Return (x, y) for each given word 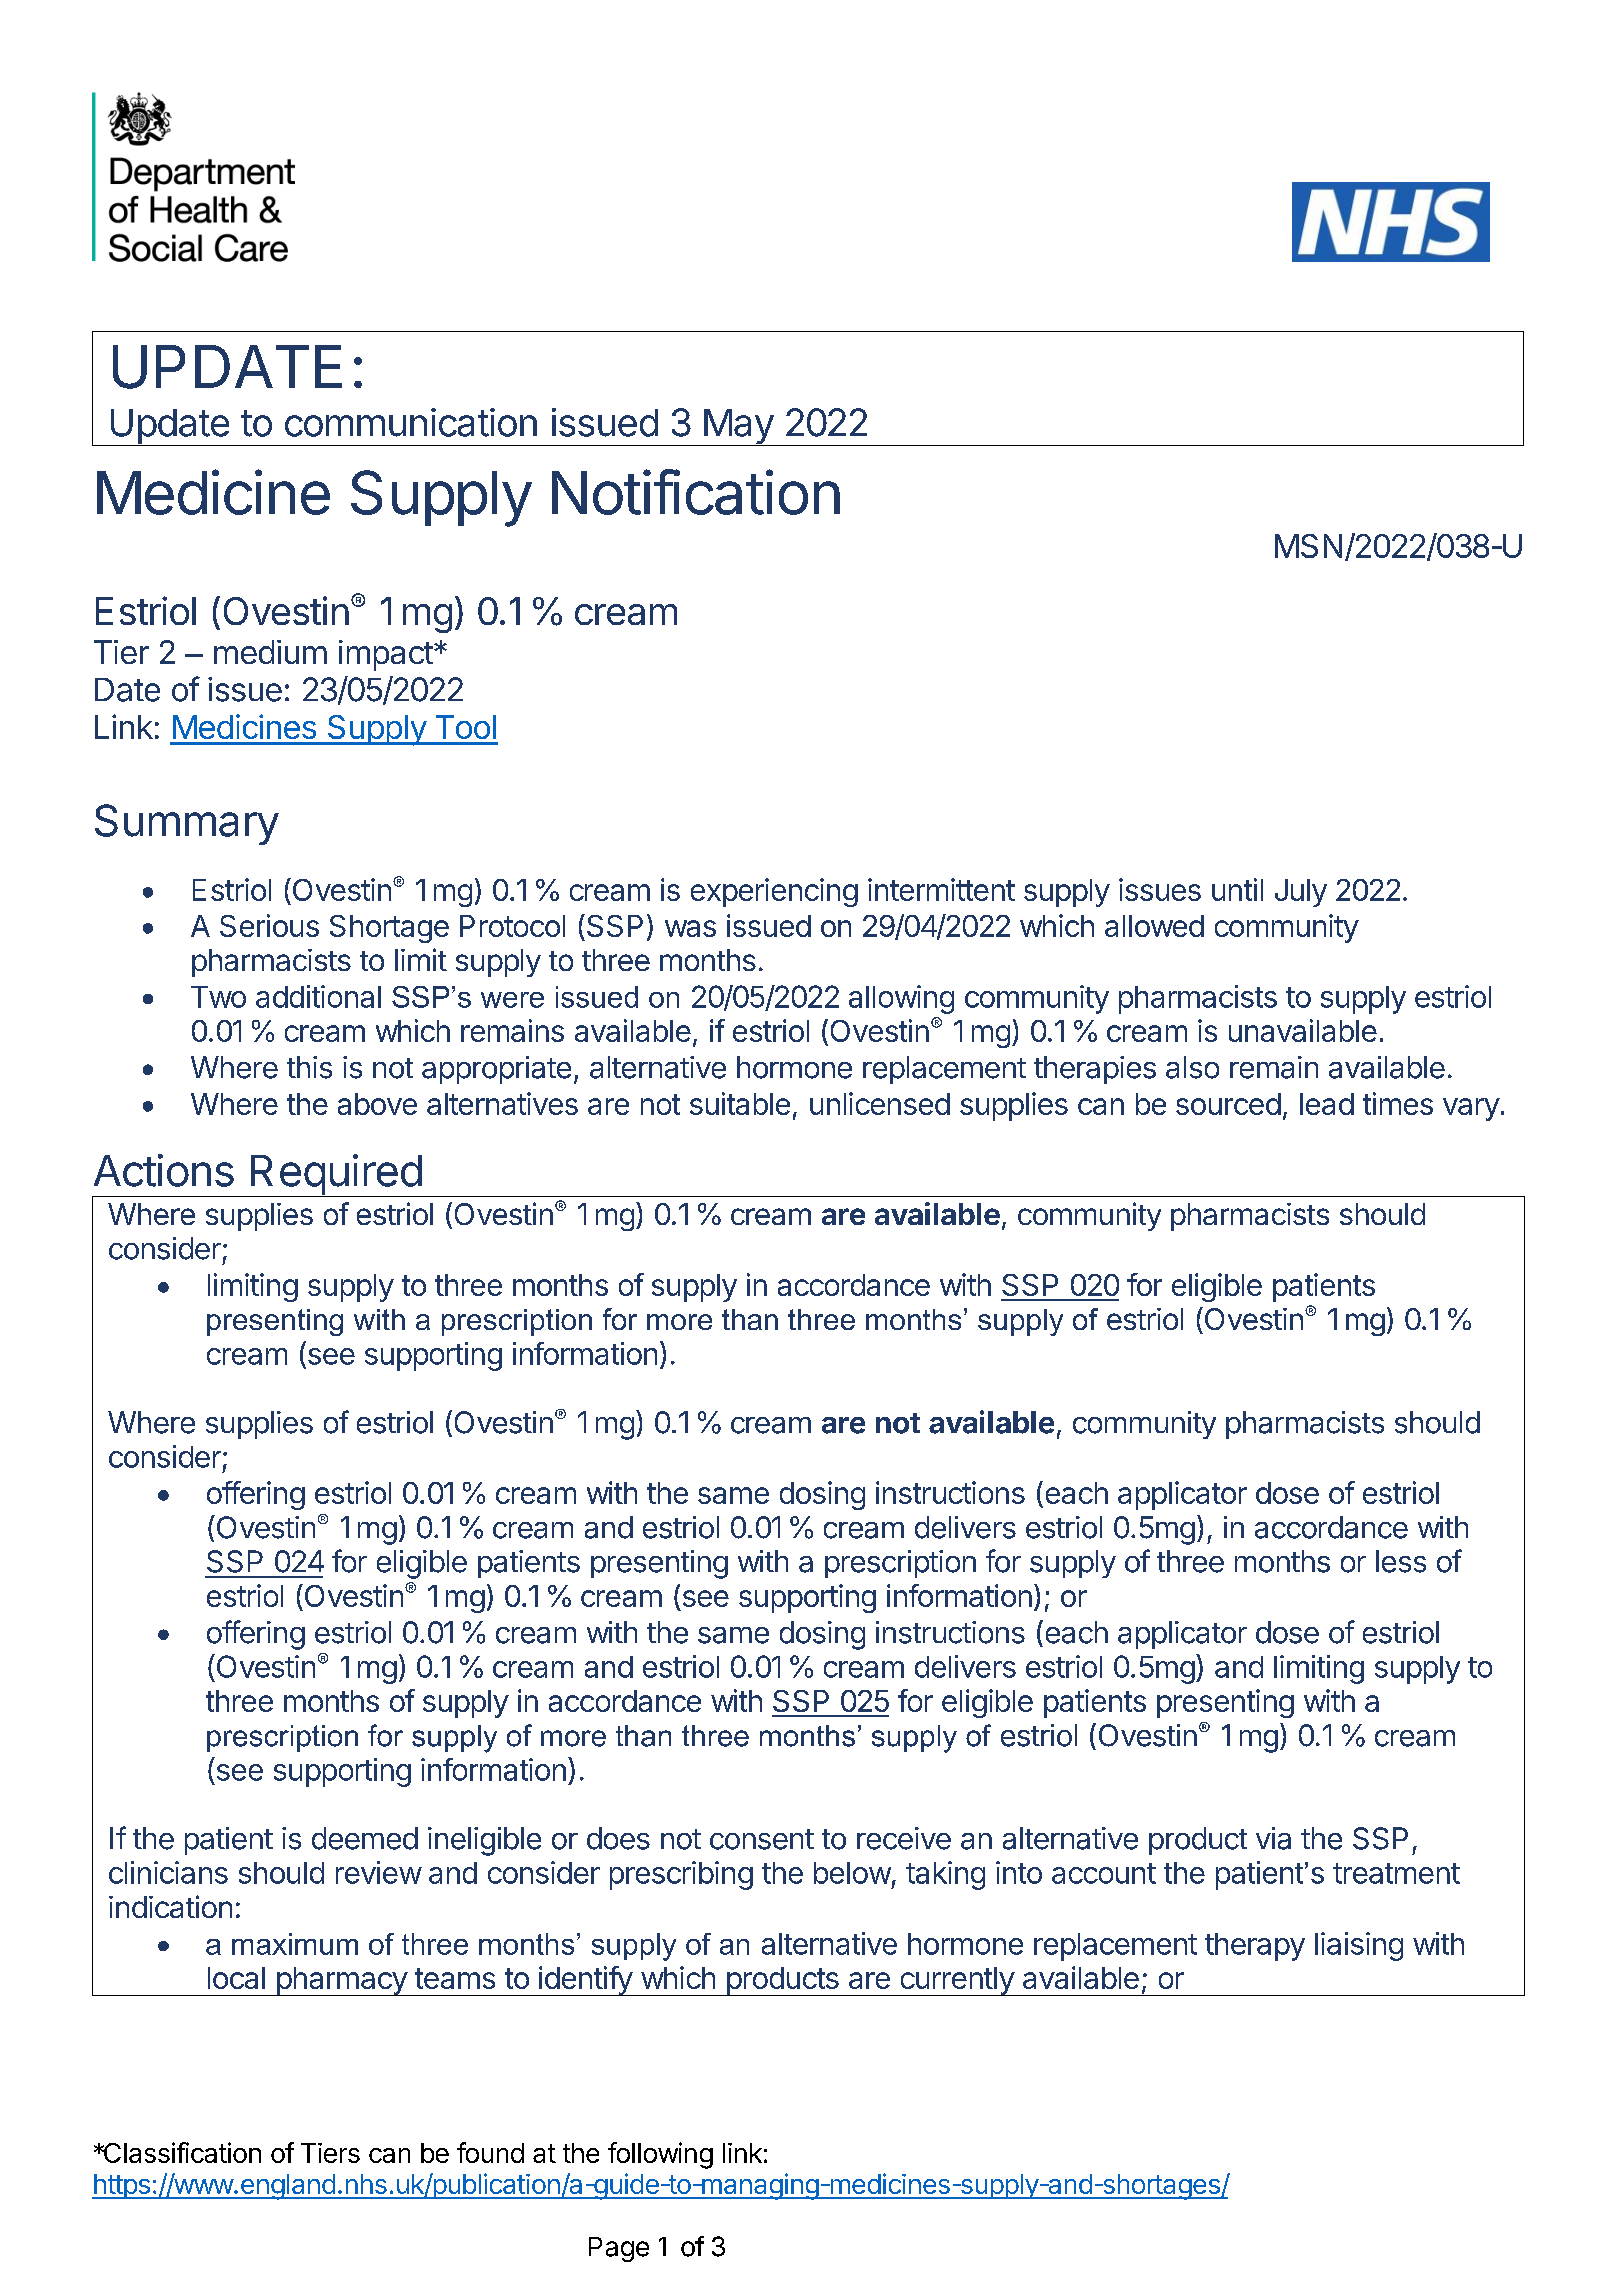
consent (762, 1839)
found (490, 2152)
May (738, 427)
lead (1327, 1104)
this (309, 1067)
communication (411, 422)
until (1237, 889)
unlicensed (880, 1103)
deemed (365, 1838)
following (660, 2155)
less (1401, 1561)
